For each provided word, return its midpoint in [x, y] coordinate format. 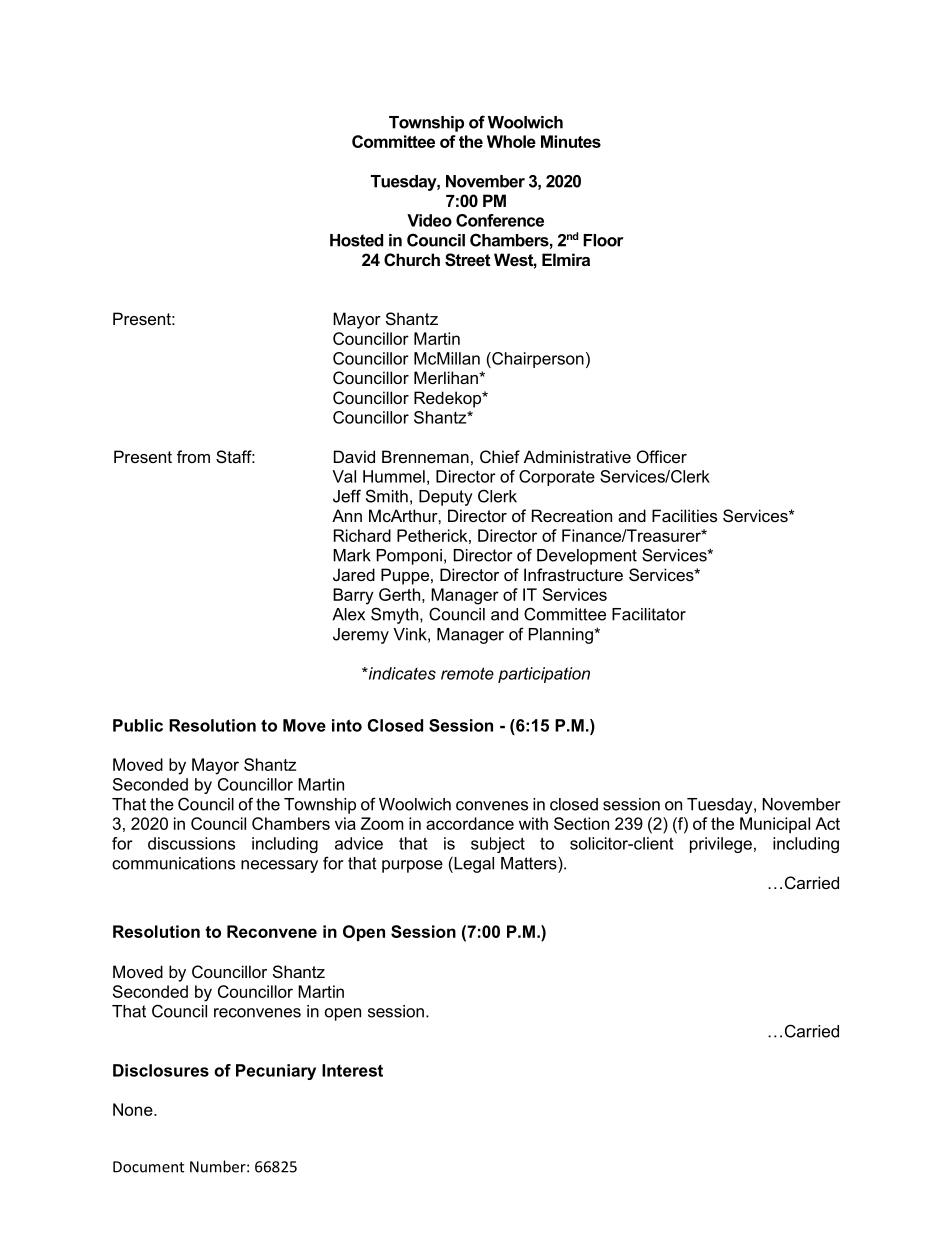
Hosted [356, 240]
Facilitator [649, 614]
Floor [603, 240]
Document [148, 1167]
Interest [352, 1070]
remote [467, 673]
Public [138, 725]
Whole [511, 141]
